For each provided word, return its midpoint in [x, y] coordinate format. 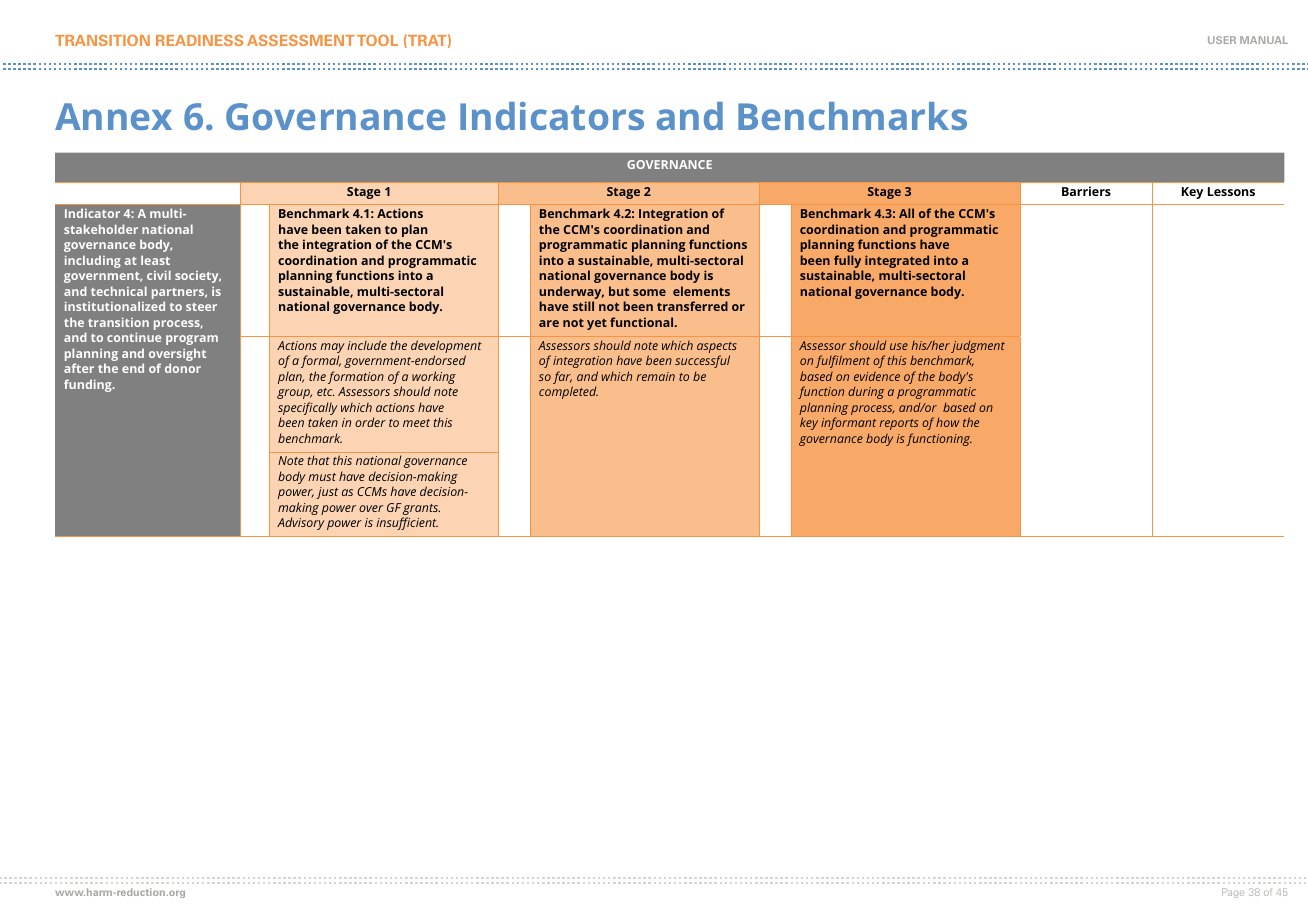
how [948, 422]
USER [1222, 40]
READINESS [199, 40]
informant [848, 423]
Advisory [301, 523]
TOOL [377, 40]
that [318, 460]
